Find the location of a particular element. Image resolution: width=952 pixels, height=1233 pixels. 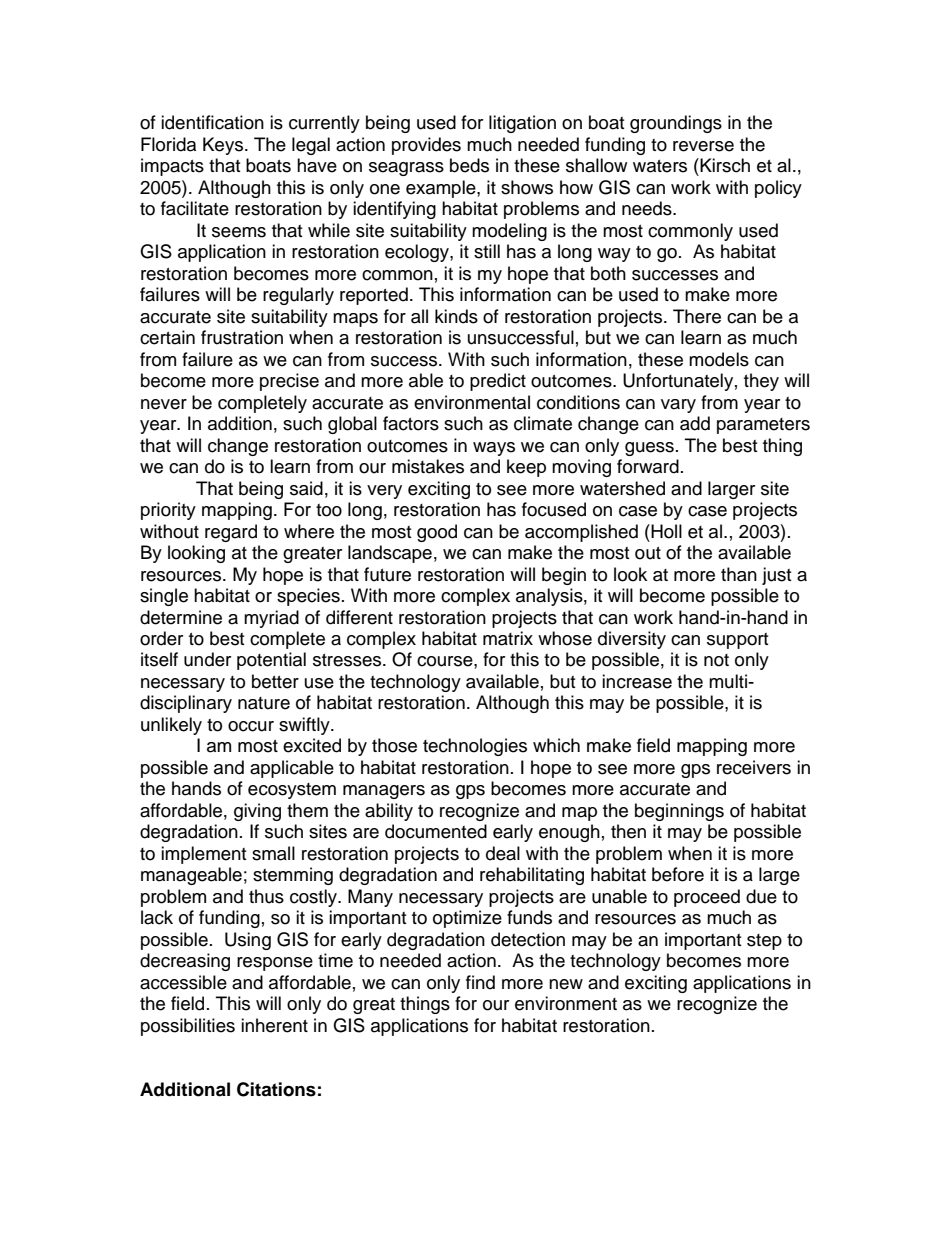

guess is located at coordinates (649, 449).
